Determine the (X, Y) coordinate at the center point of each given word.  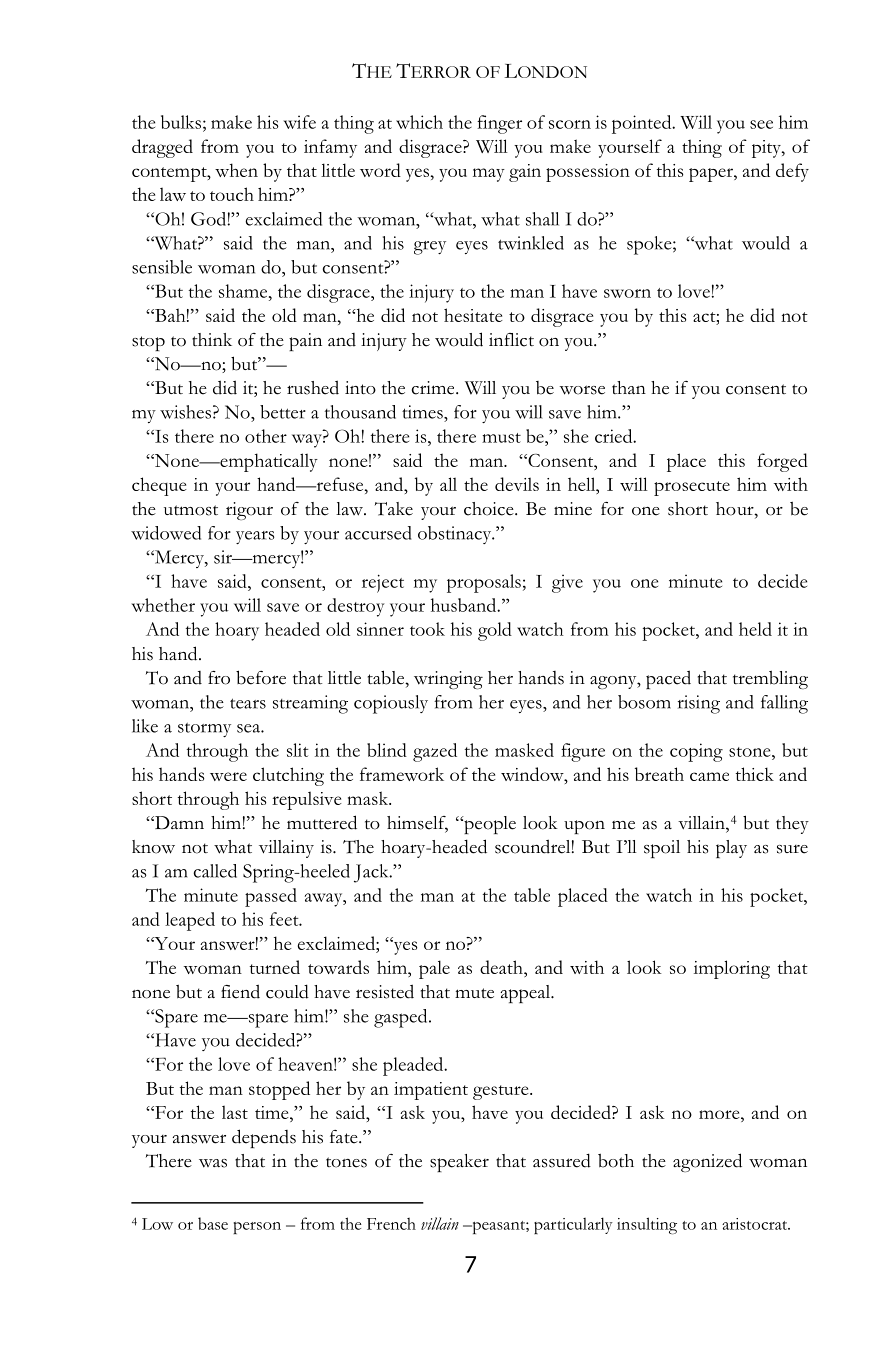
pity (767, 149)
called (215, 871)
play (731, 849)
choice (490, 509)
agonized (707, 1162)
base (213, 1223)
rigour (249, 511)
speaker (459, 1163)
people (489, 825)
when (236, 170)
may (489, 175)
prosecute (692, 488)
